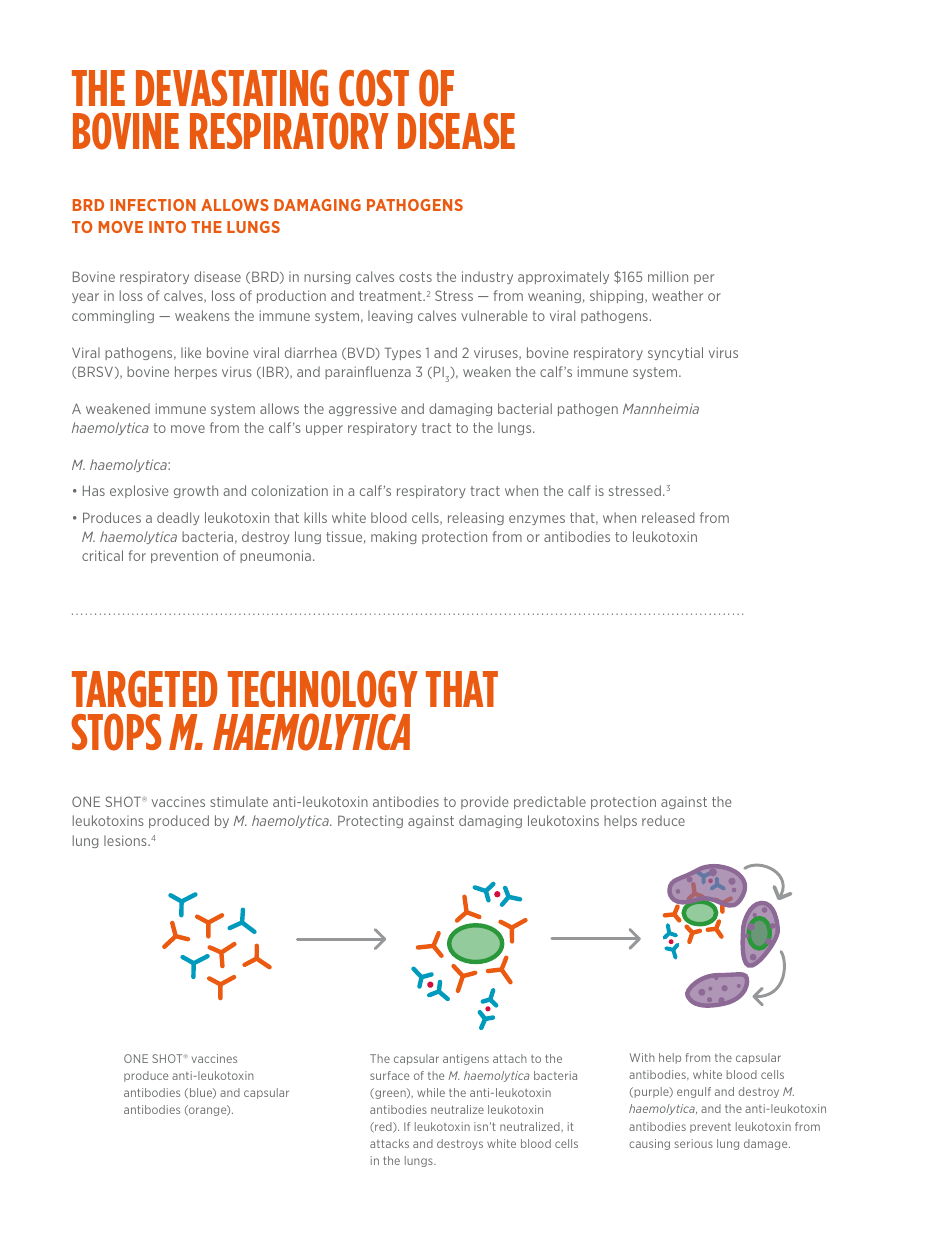  Describe the element at coordinates (694, 1092) in the image. I see `engulf` at that location.
